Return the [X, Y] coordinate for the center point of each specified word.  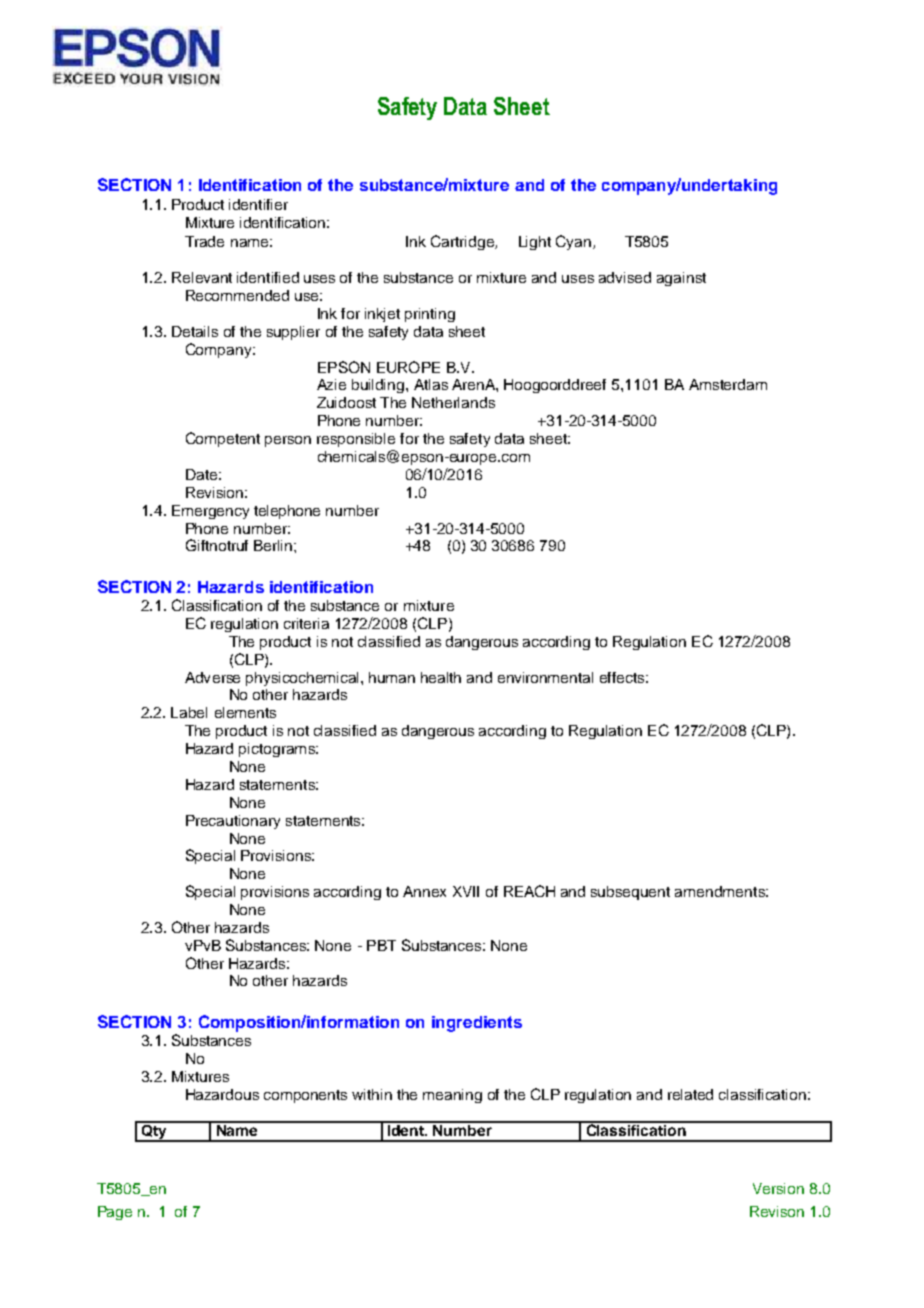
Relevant [202, 277]
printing [430, 315]
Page [115, 1213]
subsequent [630, 893]
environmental [545, 677]
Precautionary [233, 822]
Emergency [210, 512]
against [681, 279]
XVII [466, 891]
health [441, 677]
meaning [452, 1096]
